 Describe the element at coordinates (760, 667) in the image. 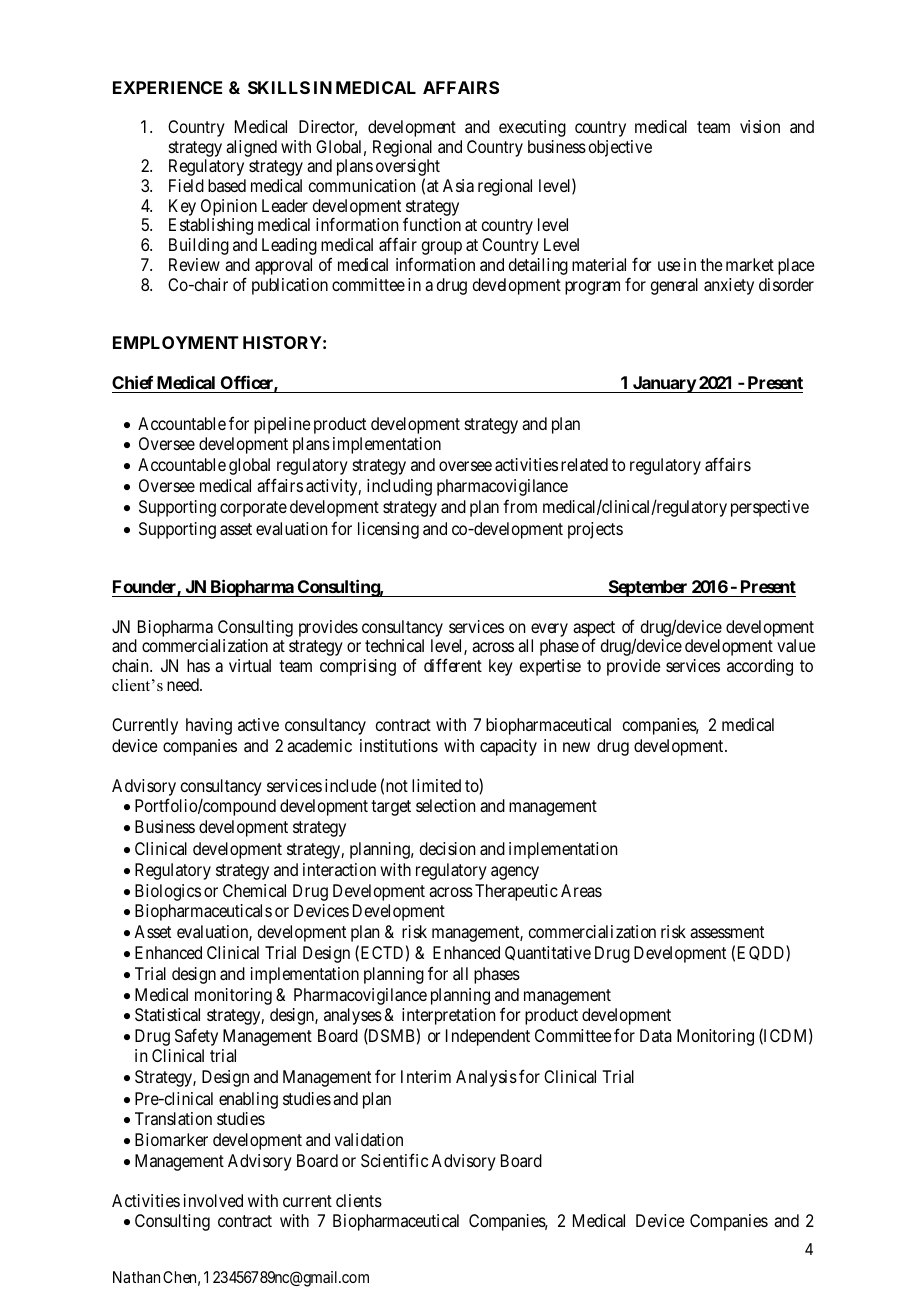

I see `according` at that location.
